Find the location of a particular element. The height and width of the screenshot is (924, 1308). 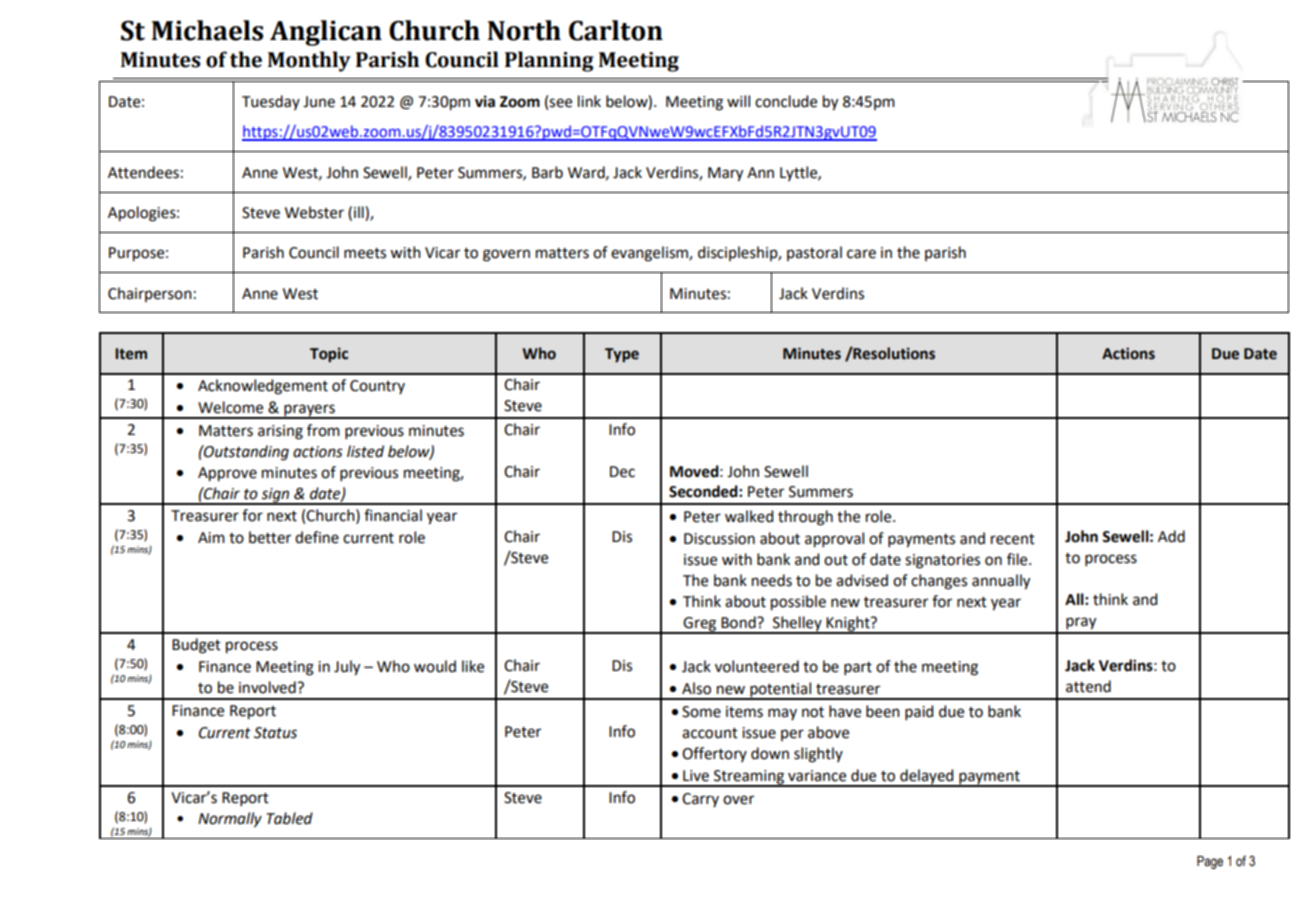

Topic is located at coordinates (329, 355).
